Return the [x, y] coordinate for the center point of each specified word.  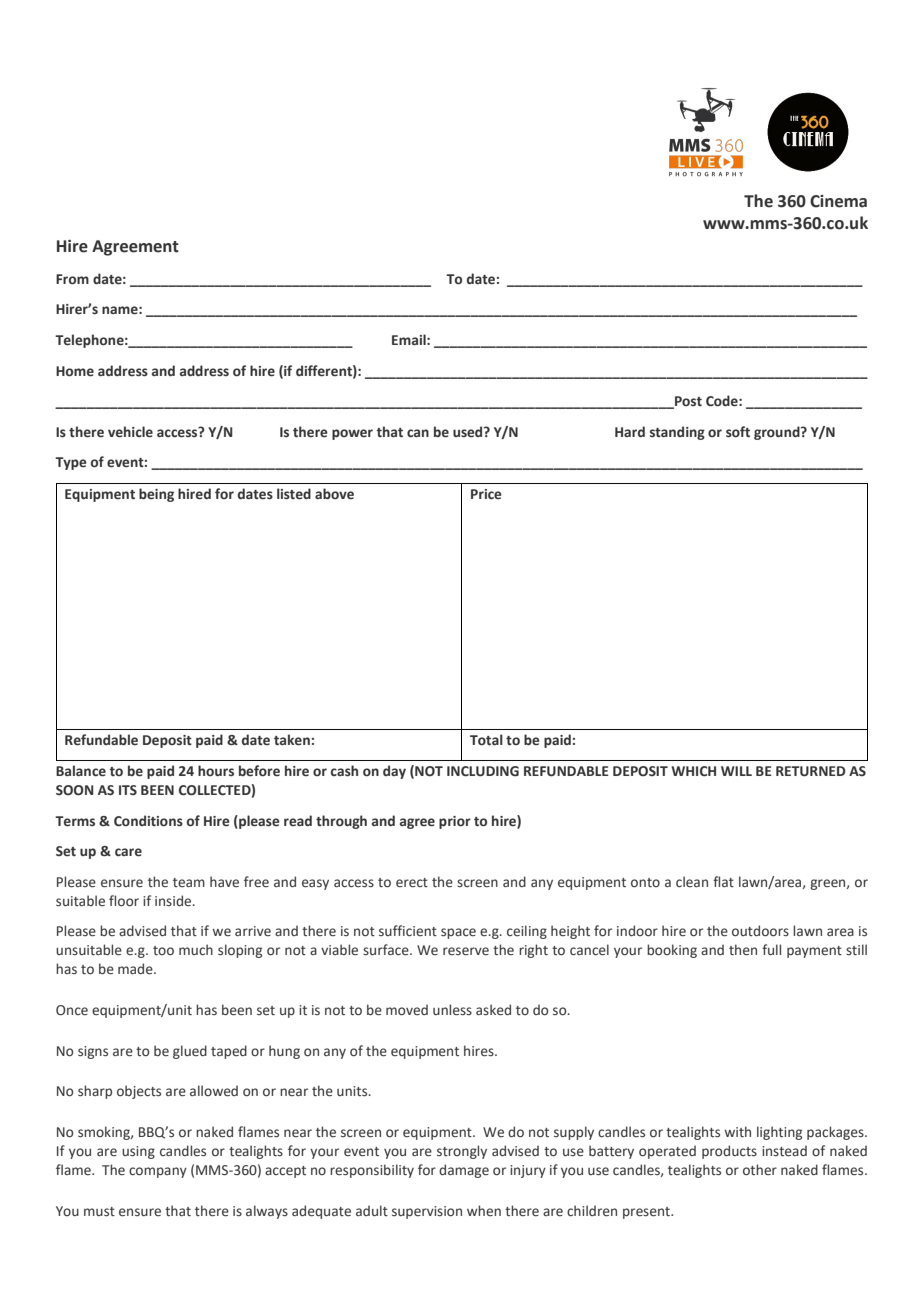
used [469, 431]
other [760, 1169]
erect [412, 882]
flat [723, 881]
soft [738, 431]
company [158, 1172]
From [72, 279]
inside [174, 900]
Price [486, 494]
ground [778, 433]
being [156, 495]
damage [464, 1171]
